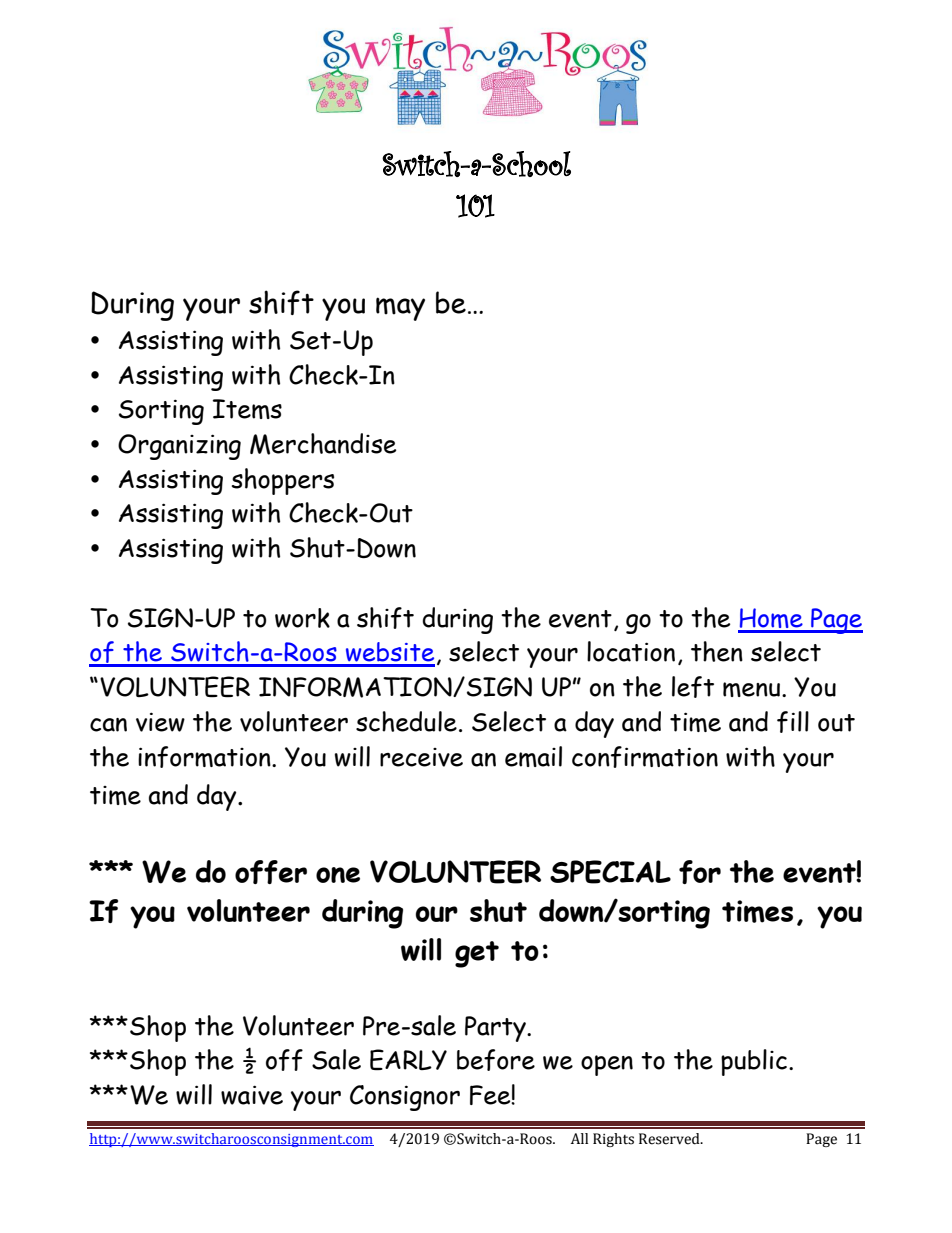 The width and height of the screenshot is (952, 1233). What do you see at coordinates (400, 309) in the screenshot?
I see `may` at bounding box center [400, 309].
